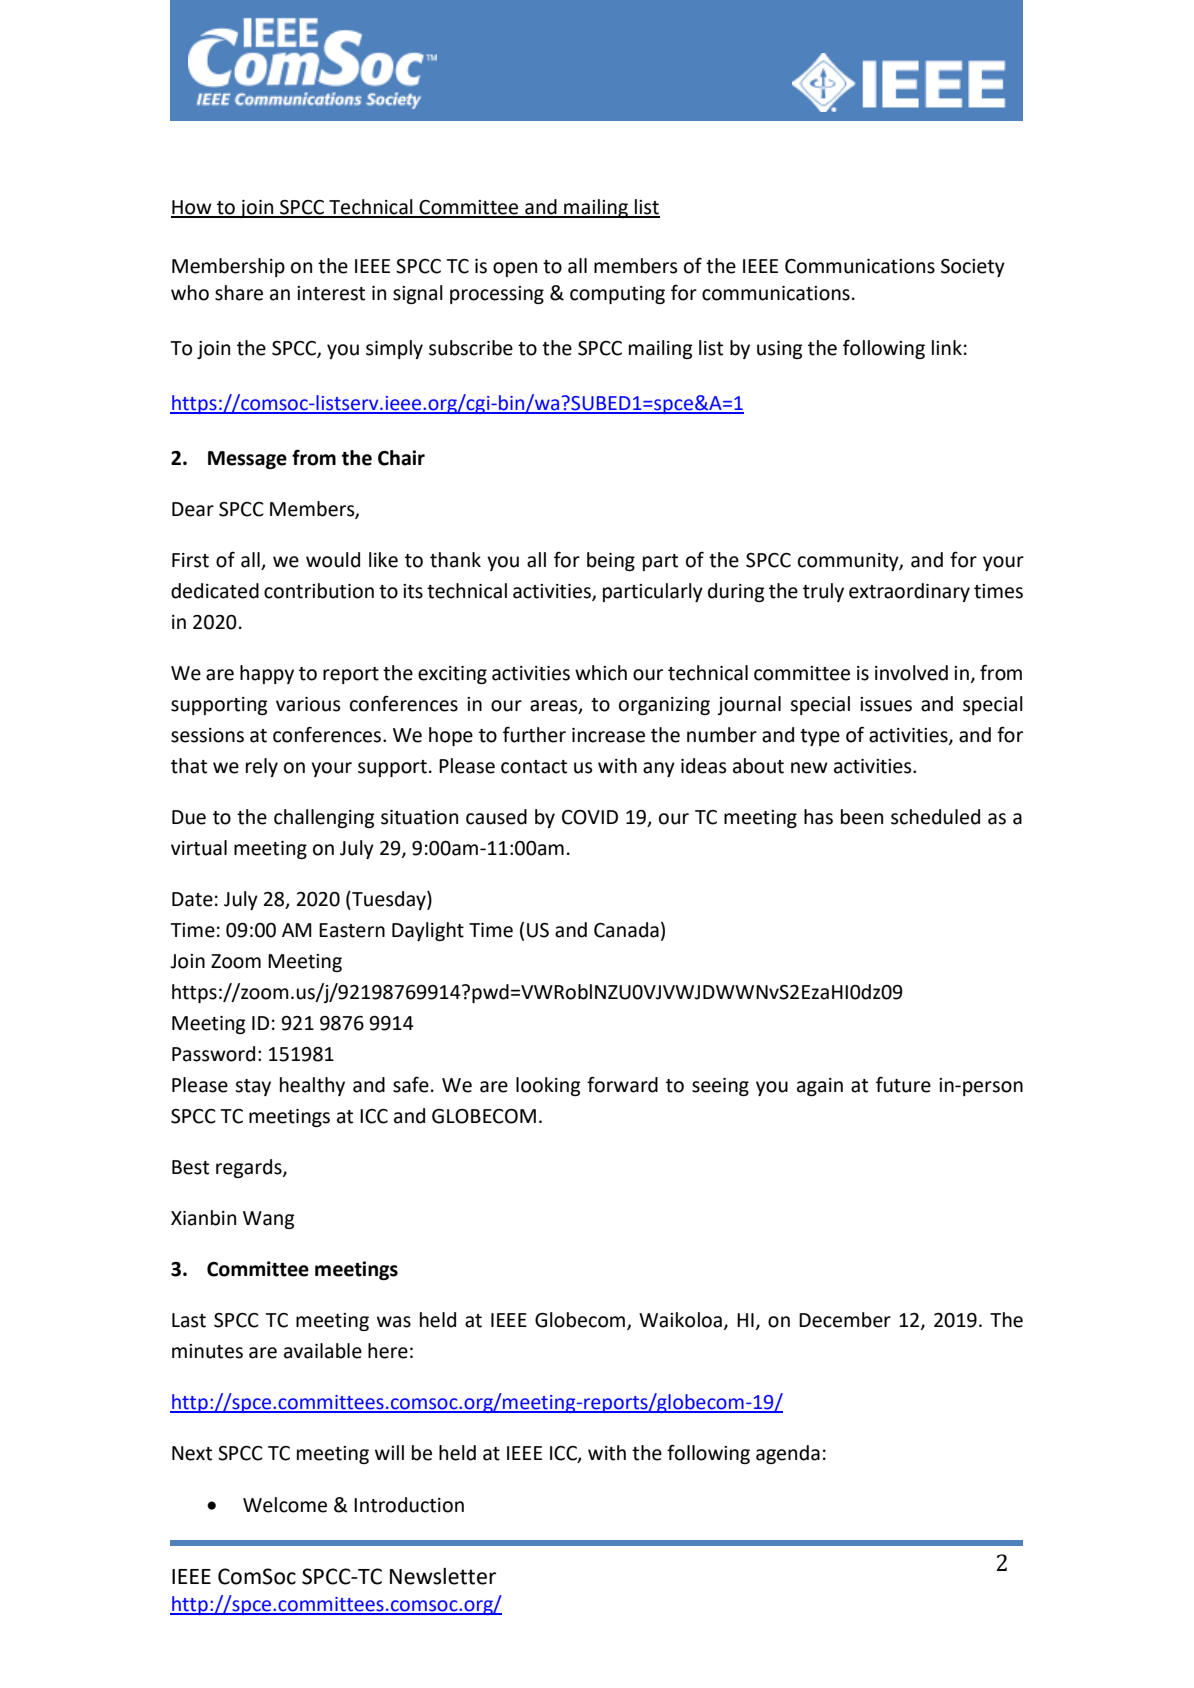 The width and height of the screenshot is (1194, 1688). Describe the element at coordinates (886, 704) in the screenshot. I see `issues` at that location.
